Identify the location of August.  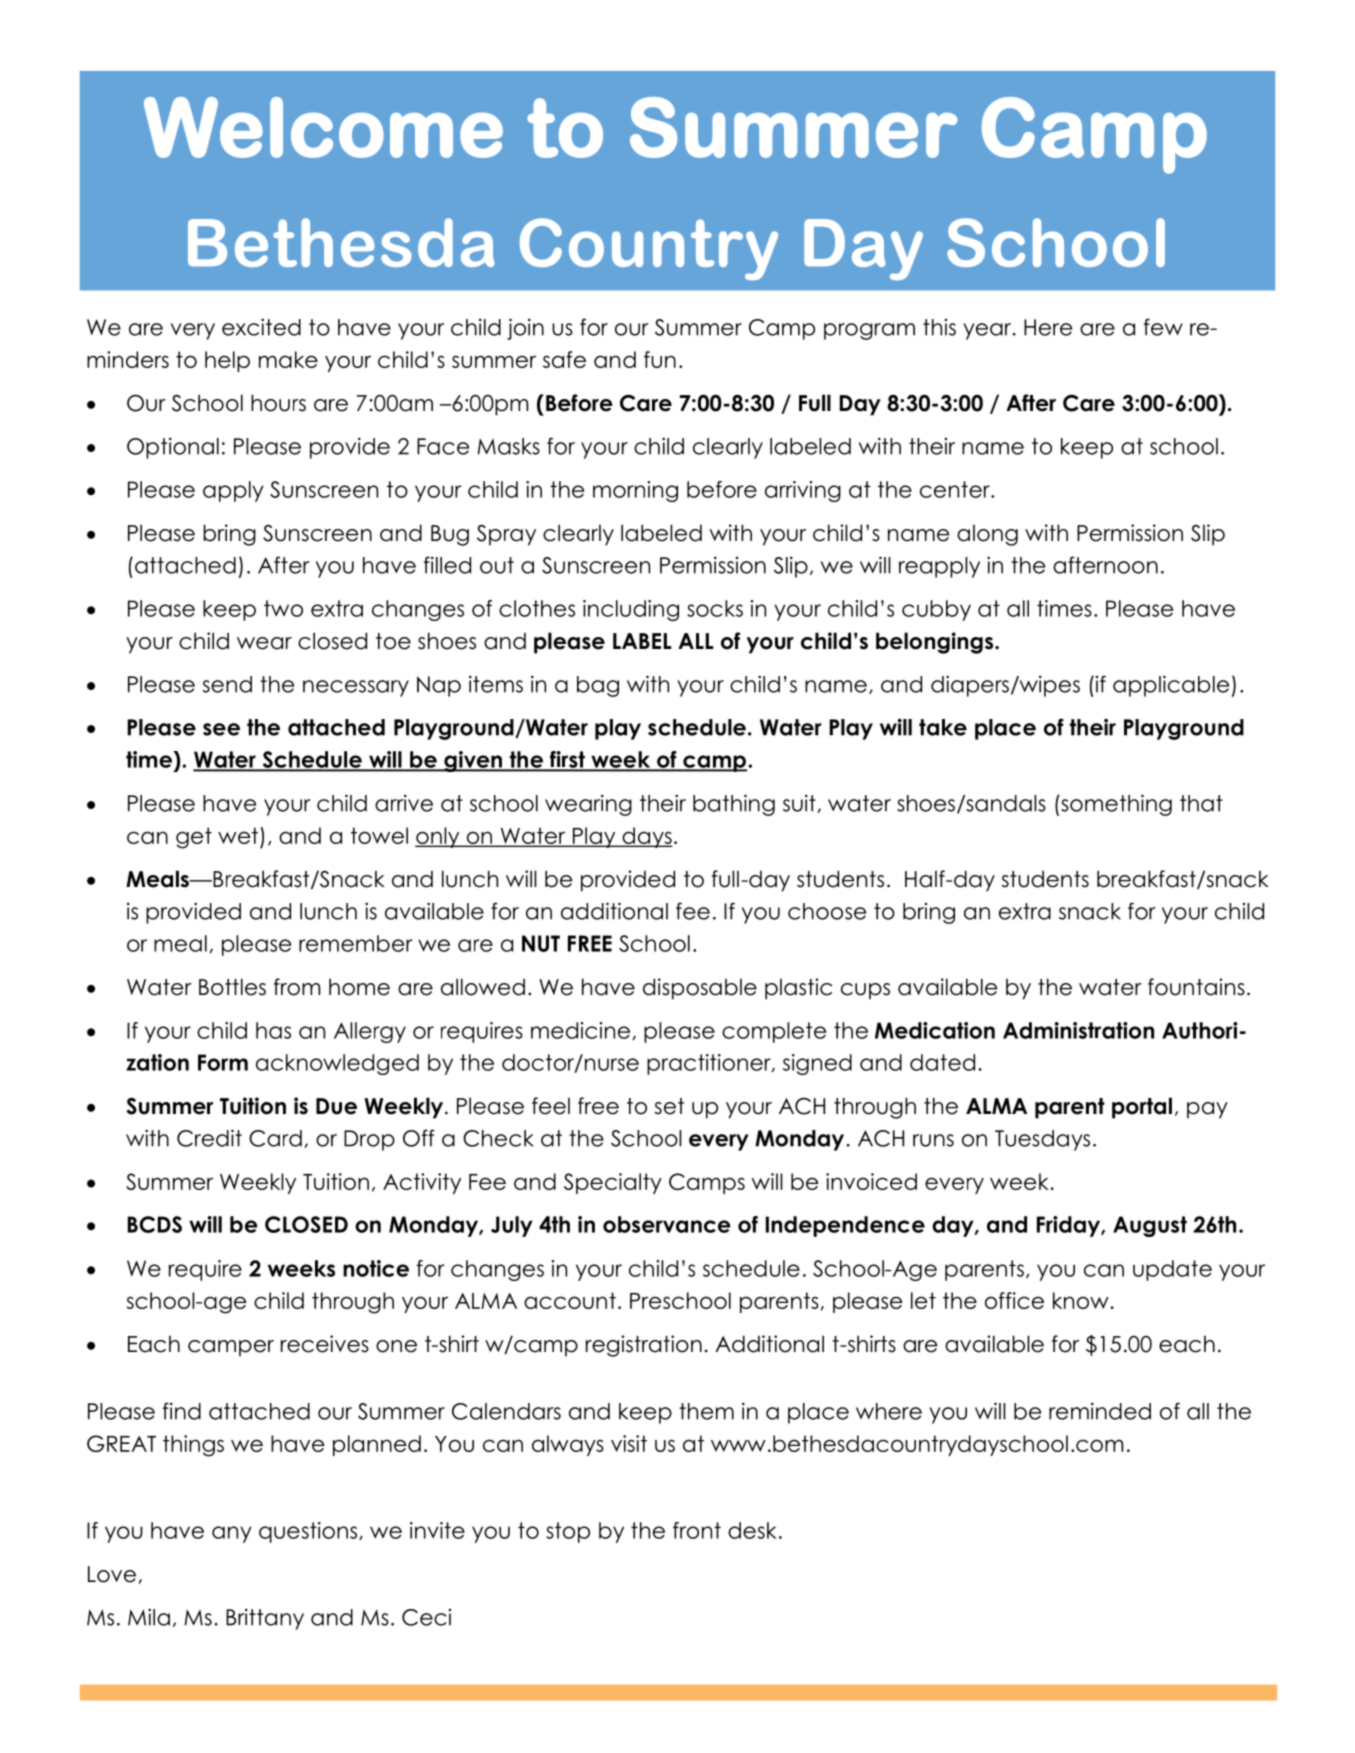
(1150, 1226).
